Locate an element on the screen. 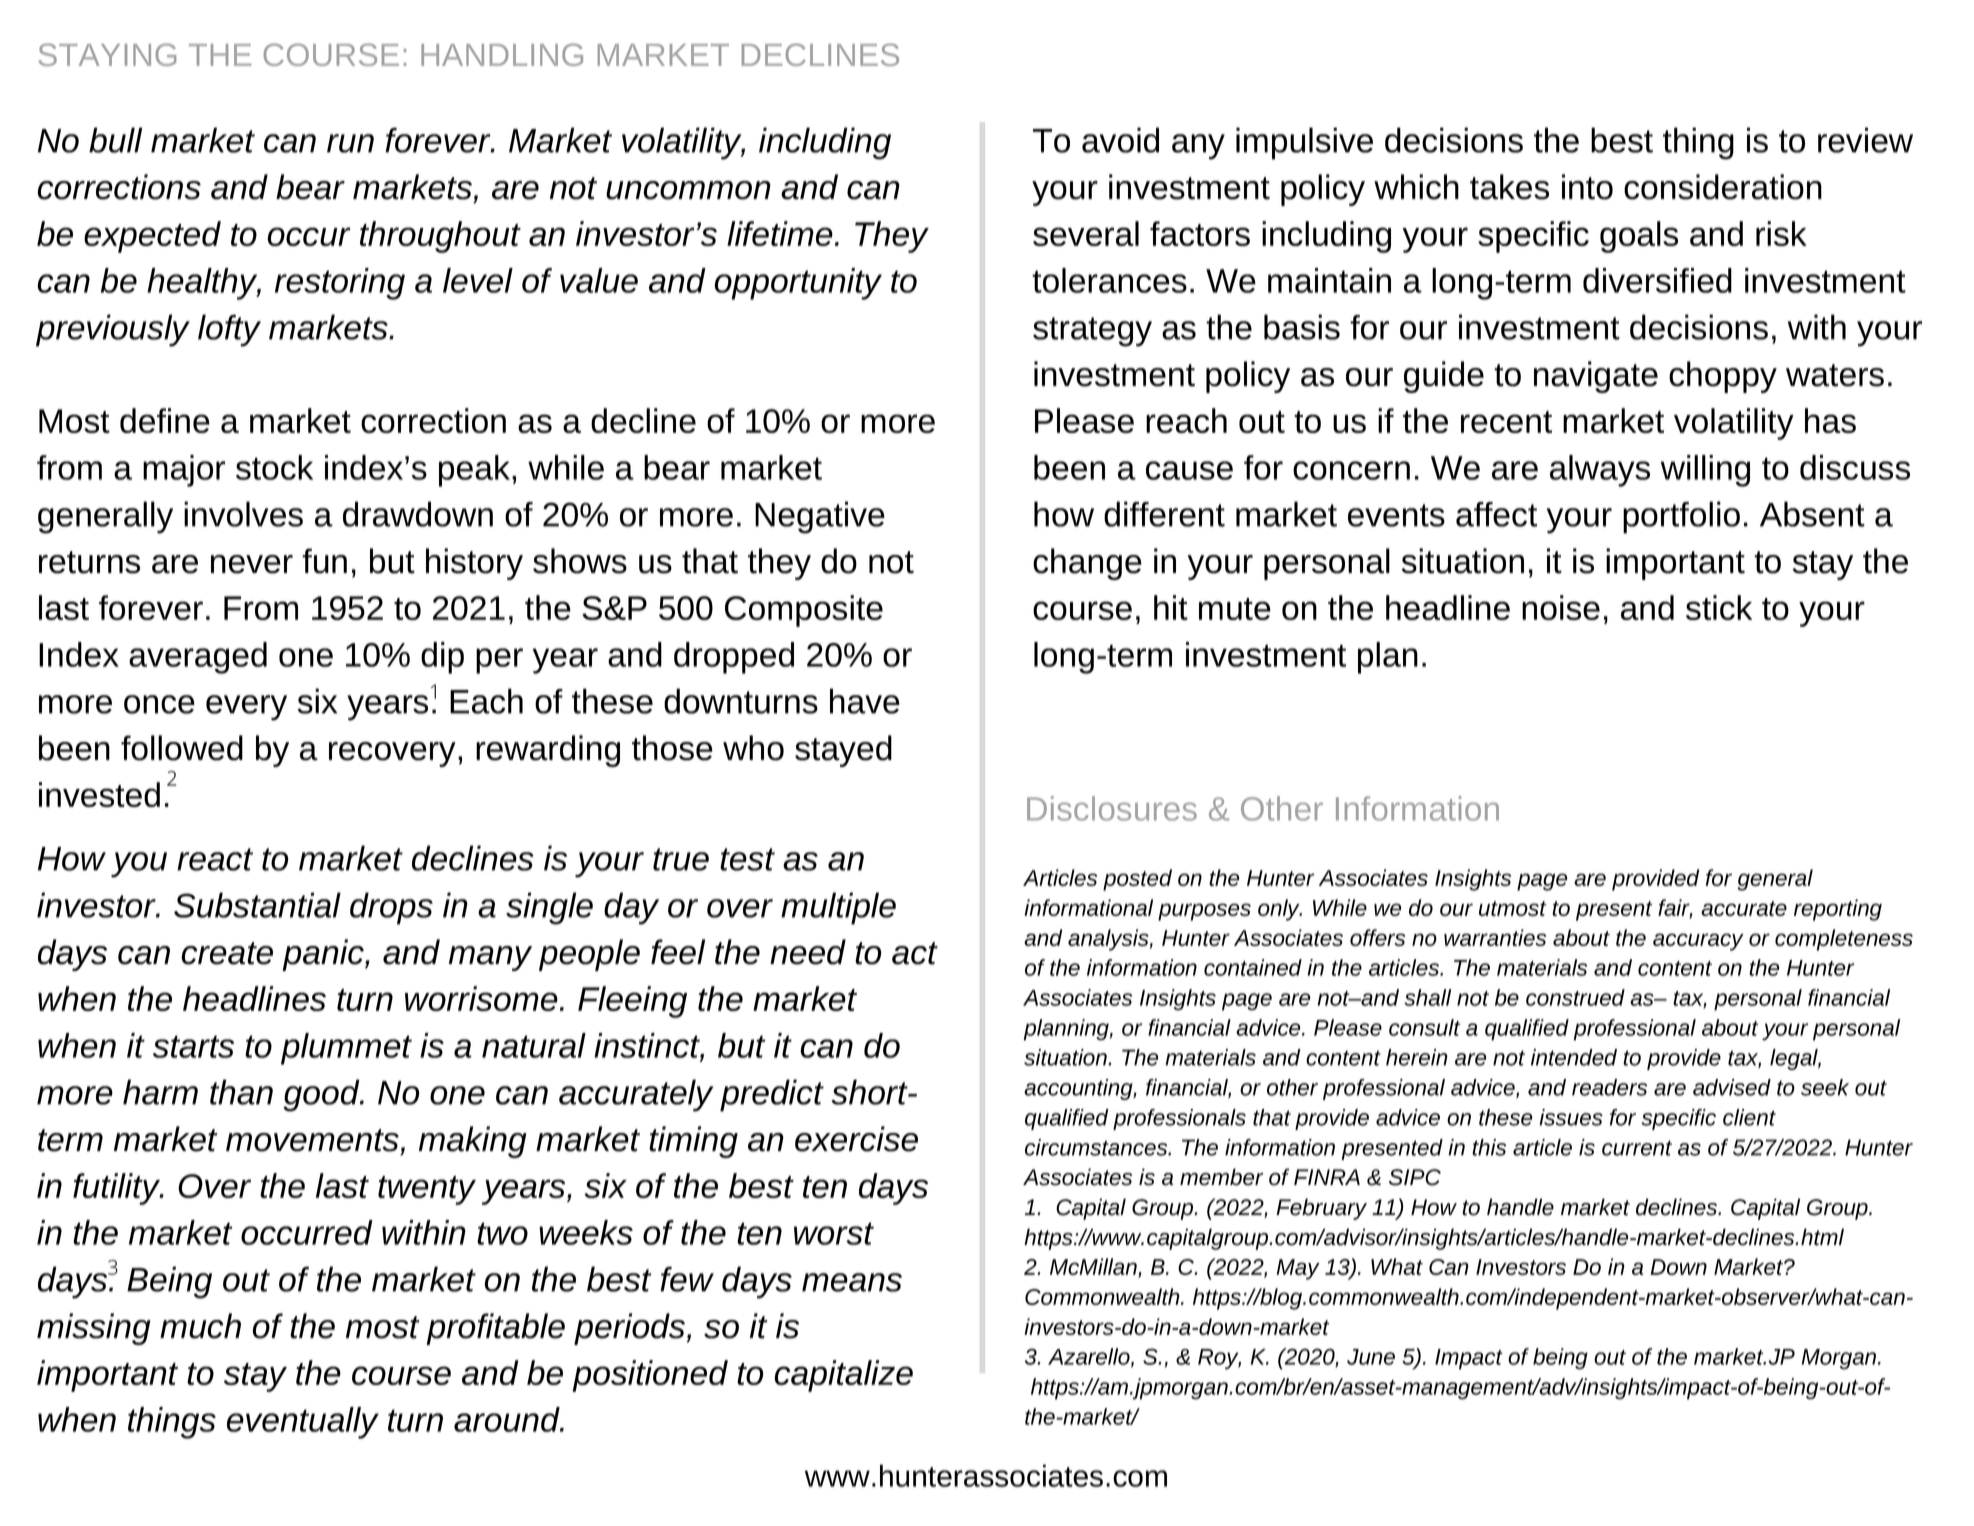  review is located at coordinates (1865, 140).
